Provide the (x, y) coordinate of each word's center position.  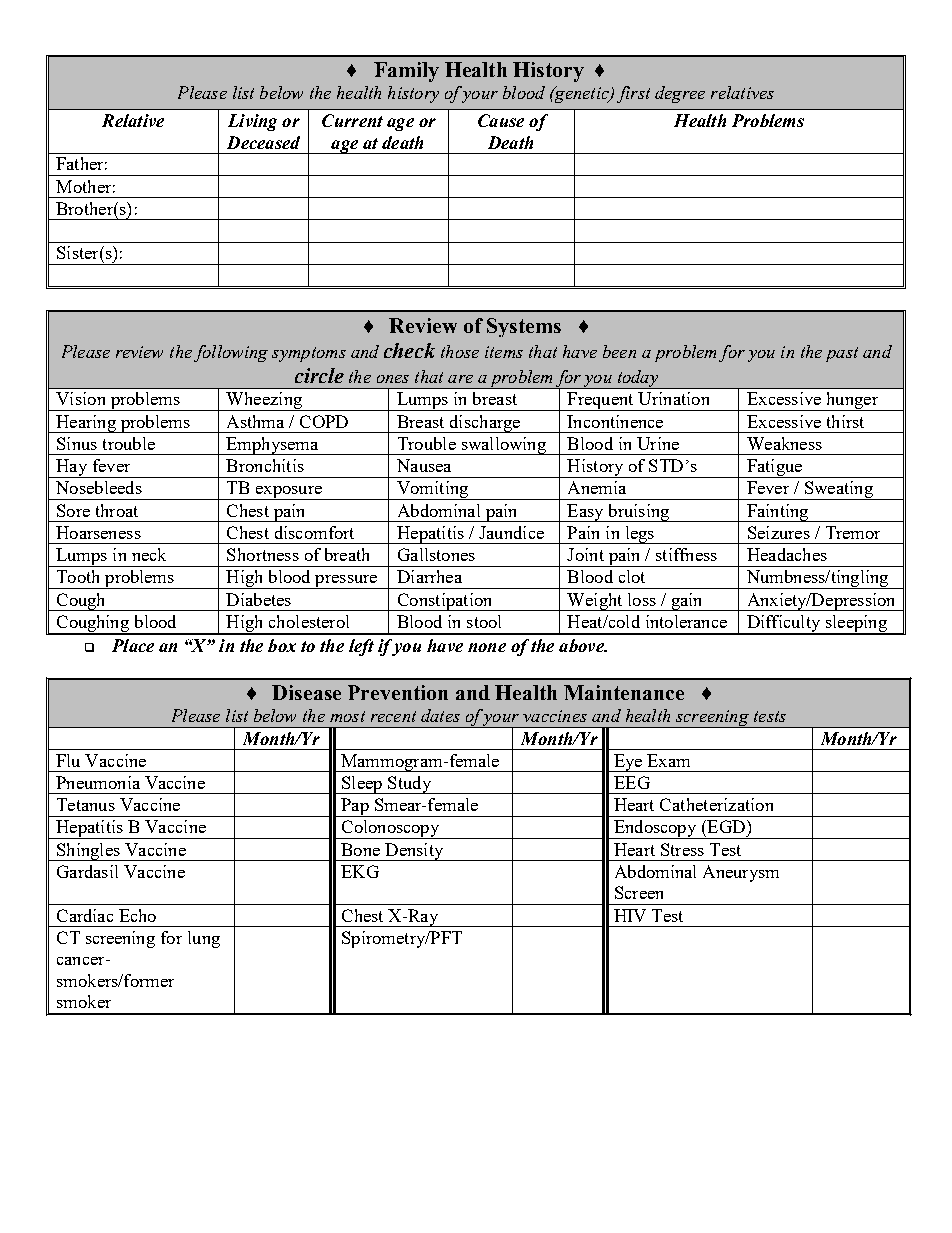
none (487, 647)
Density (414, 852)
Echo (137, 915)
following (231, 353)
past (842, 354)
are (460, 379)
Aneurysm (741, 873)
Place (133, 645)
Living (252, 122)
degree (680, 94)
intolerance (686, 621)
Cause (501, 120)
